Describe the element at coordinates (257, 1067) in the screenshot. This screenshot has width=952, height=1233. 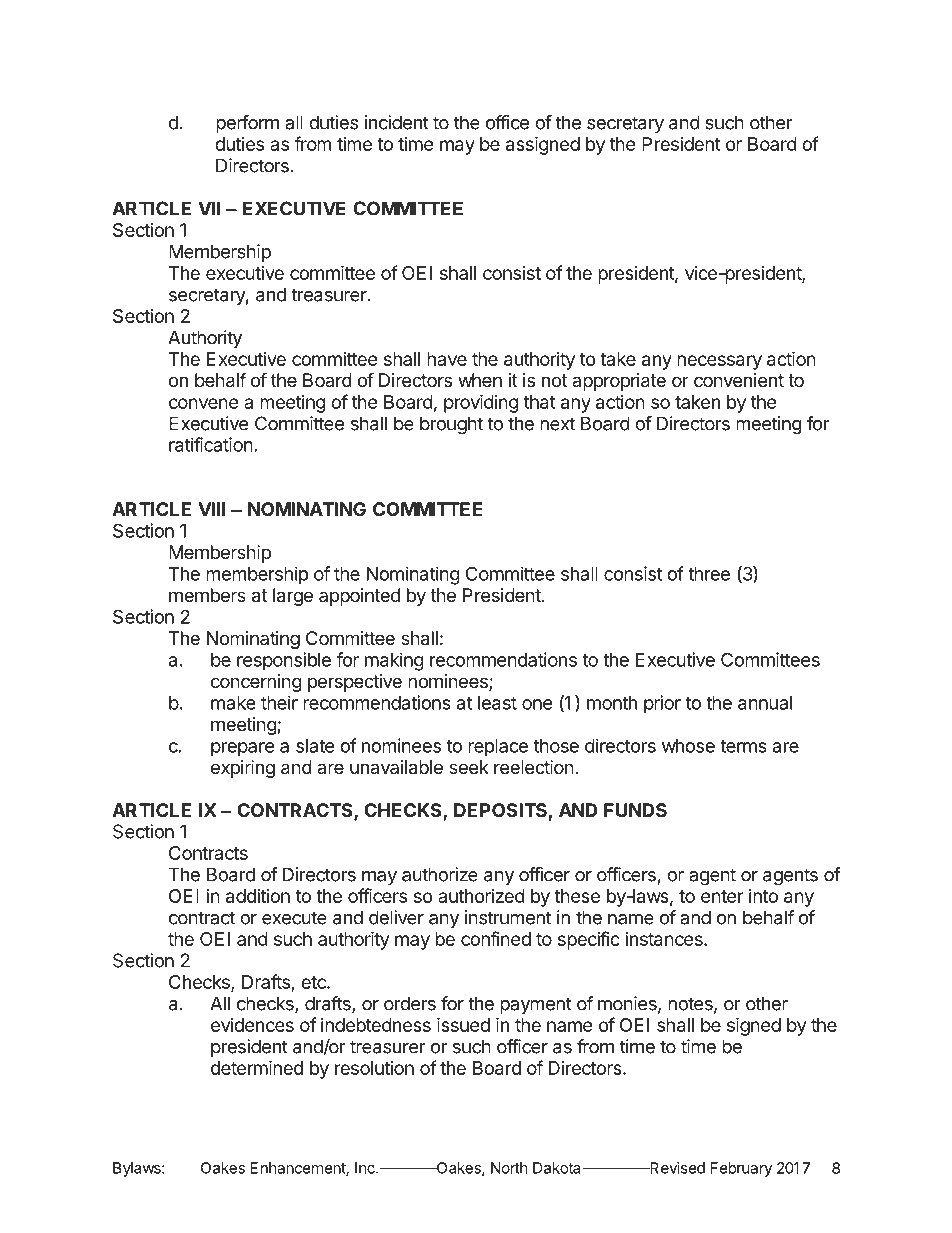
I see `determined` at that location.
